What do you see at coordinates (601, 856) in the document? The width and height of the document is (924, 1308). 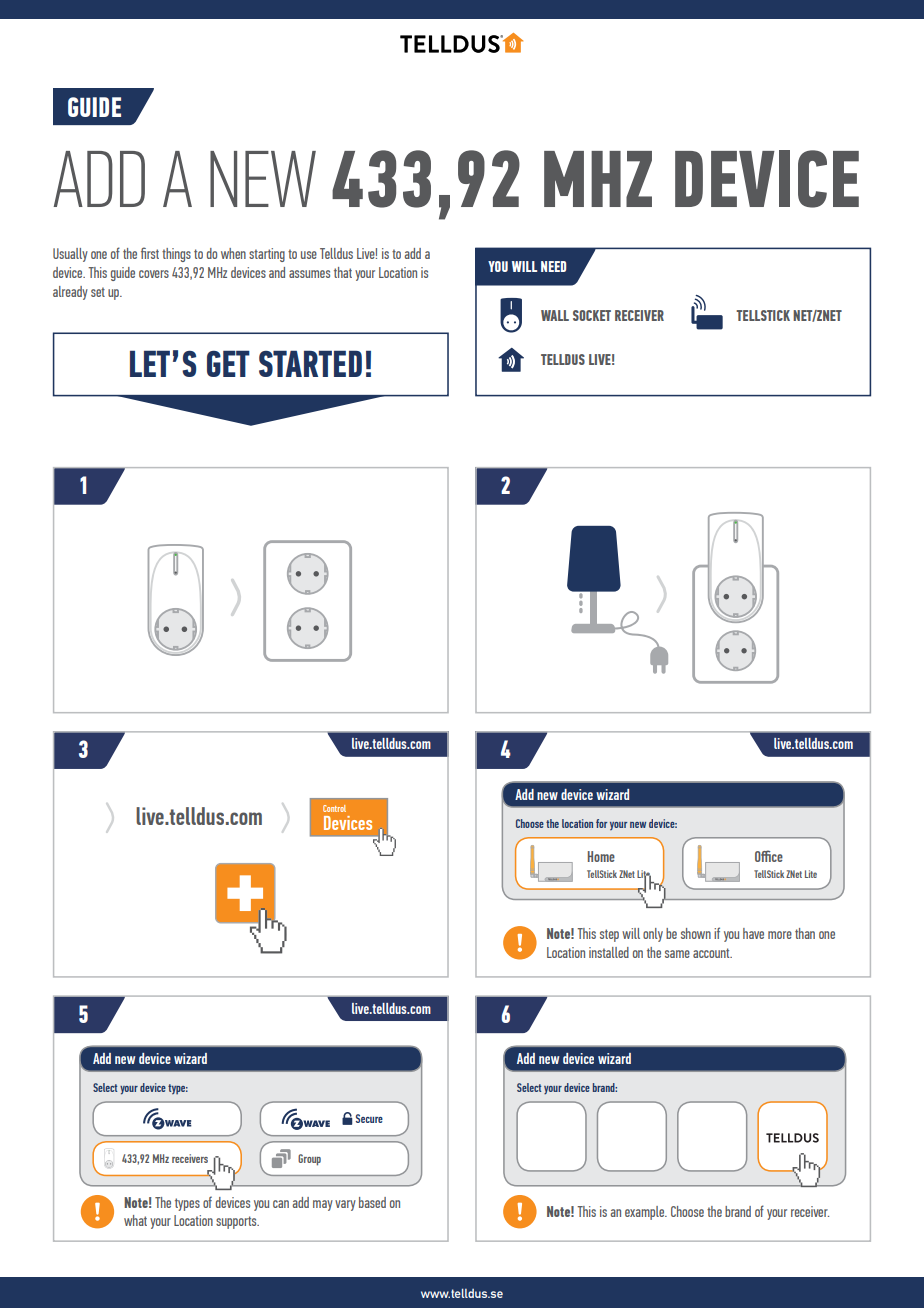 I see `Home` at bounding box center [601, 856].
